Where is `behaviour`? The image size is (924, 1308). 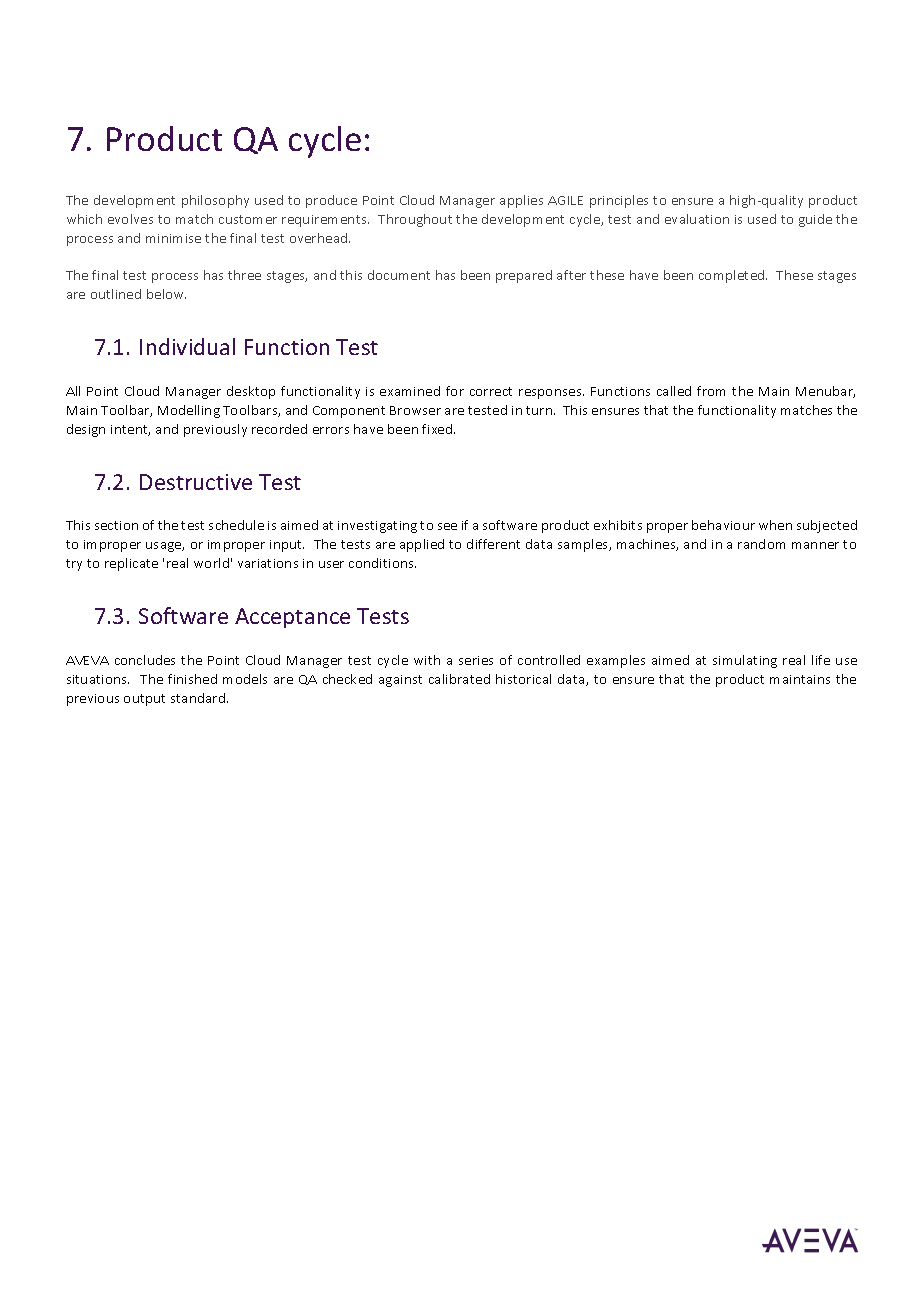
behaviour is located at coordinates (723, 525).
